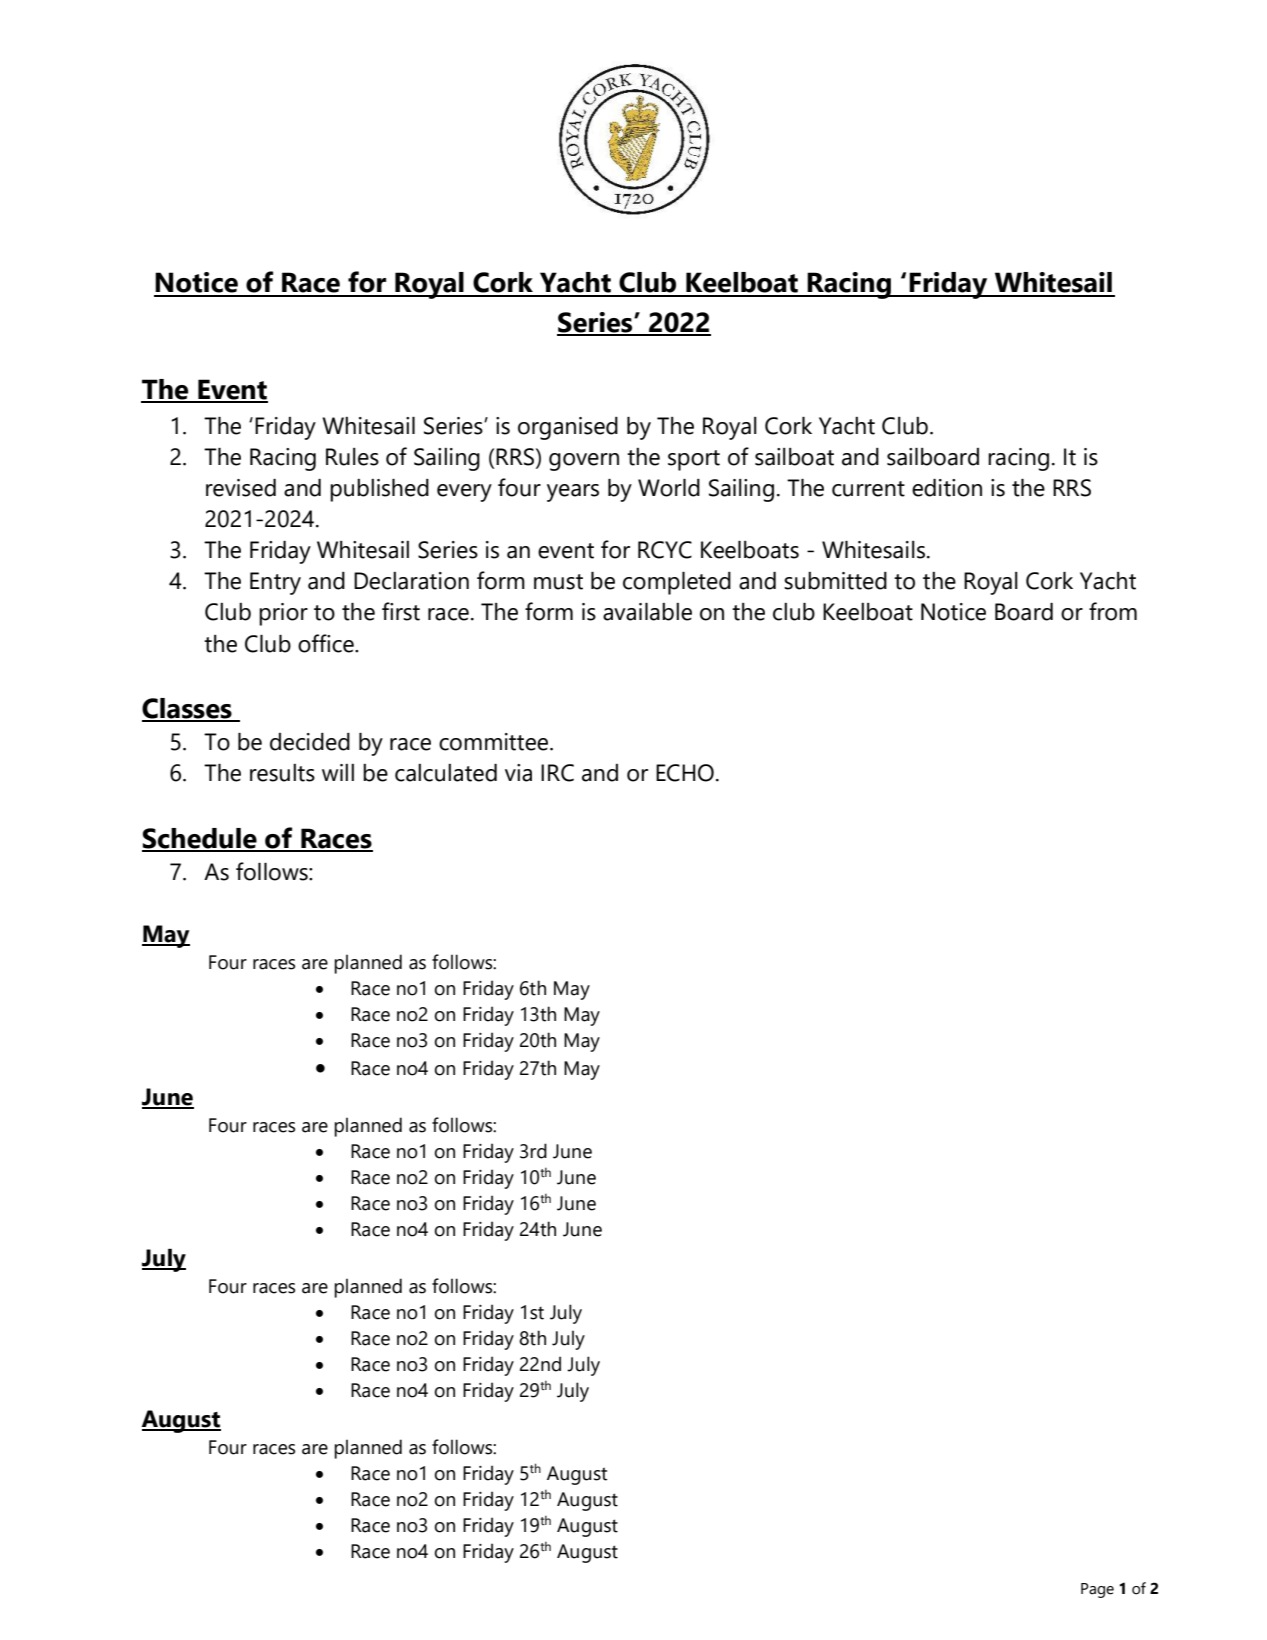  What do you see at coordinates (282, 773) in the screenshot?
I see `results` at bounding box center [282, 773].
